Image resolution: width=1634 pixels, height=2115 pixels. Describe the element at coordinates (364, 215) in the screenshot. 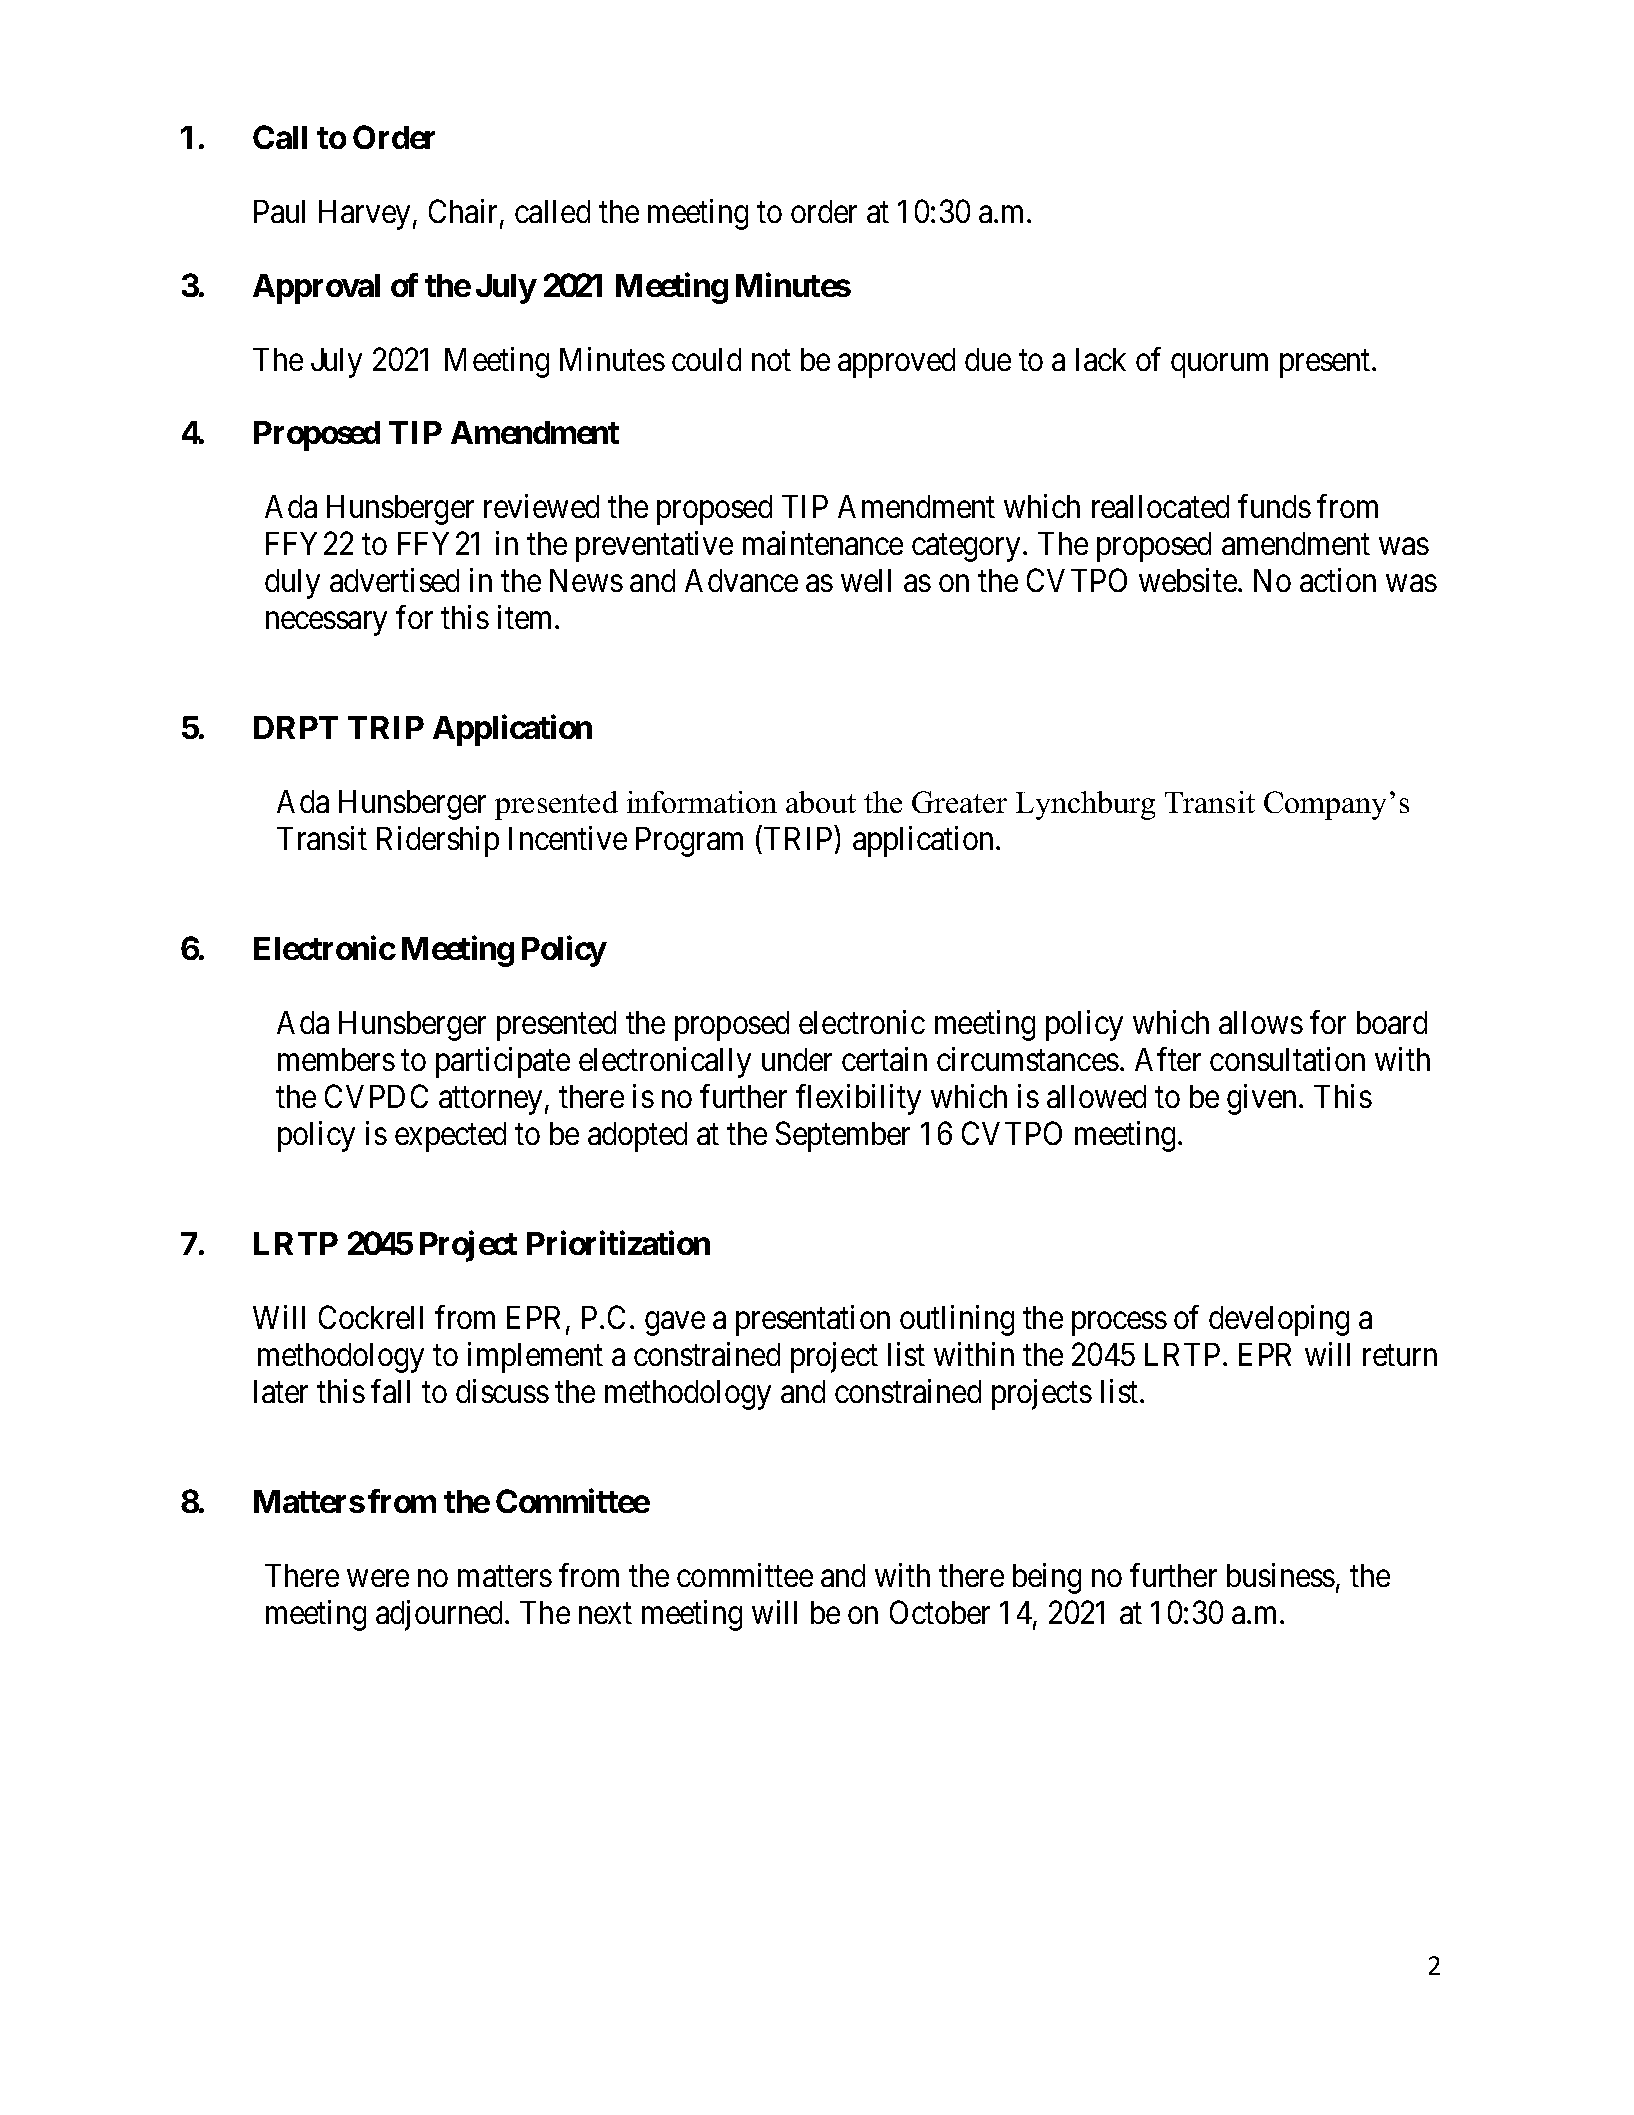

I see `Harvey` at that location.
